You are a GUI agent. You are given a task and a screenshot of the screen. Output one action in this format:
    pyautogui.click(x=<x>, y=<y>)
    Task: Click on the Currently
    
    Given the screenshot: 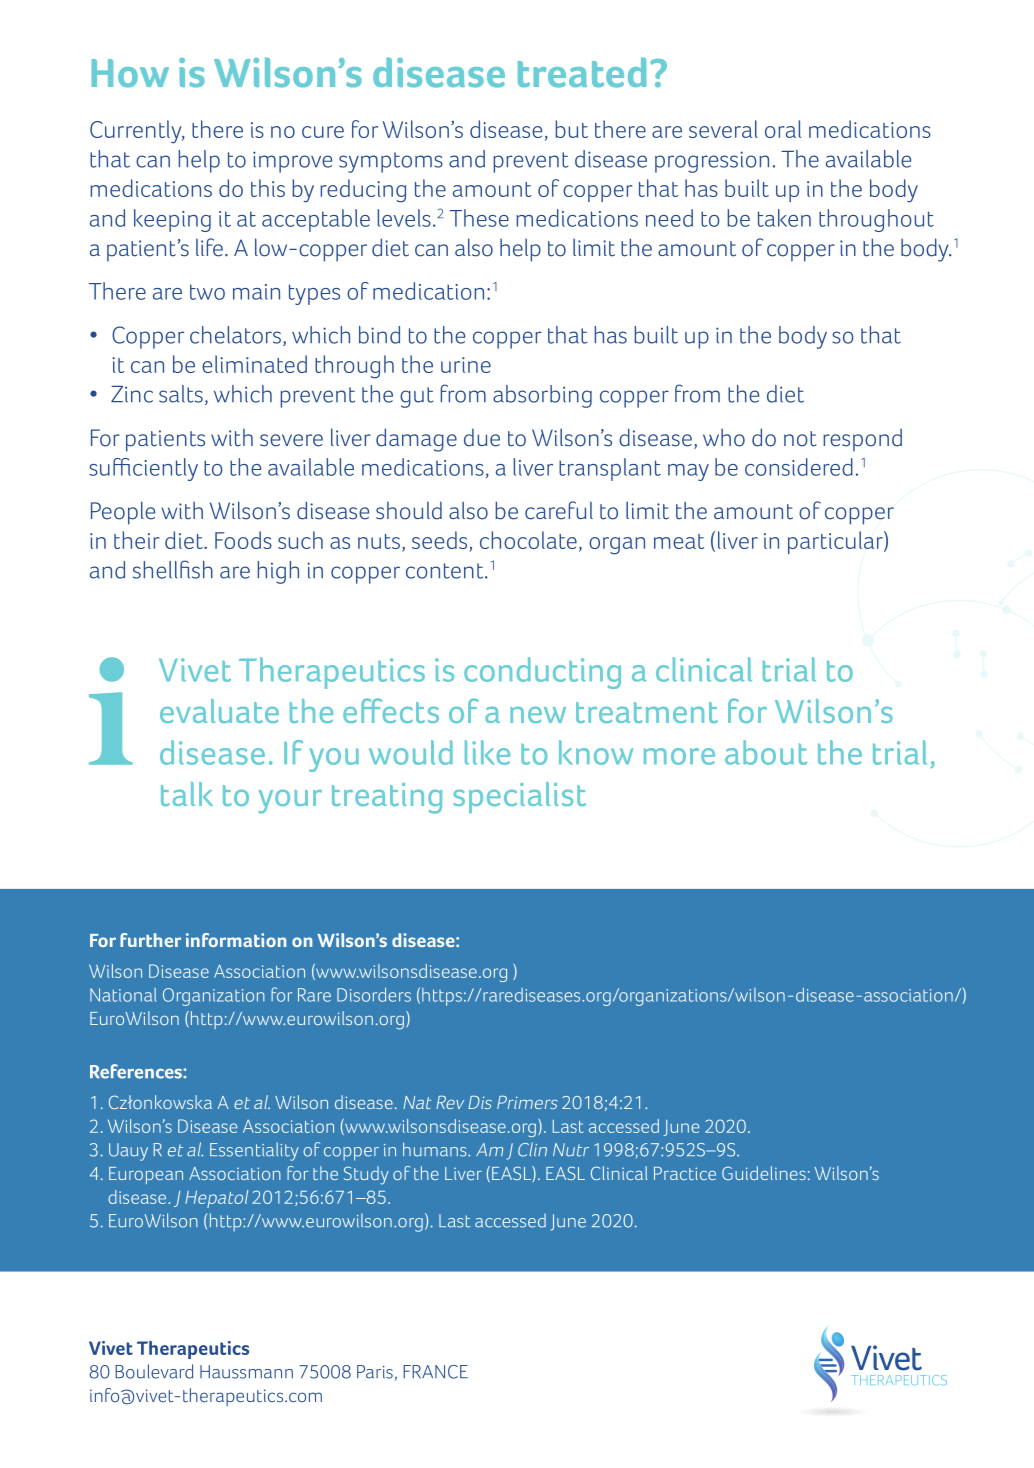 What is the action you would take?
    pyautogui.click(x=137, y=132)
